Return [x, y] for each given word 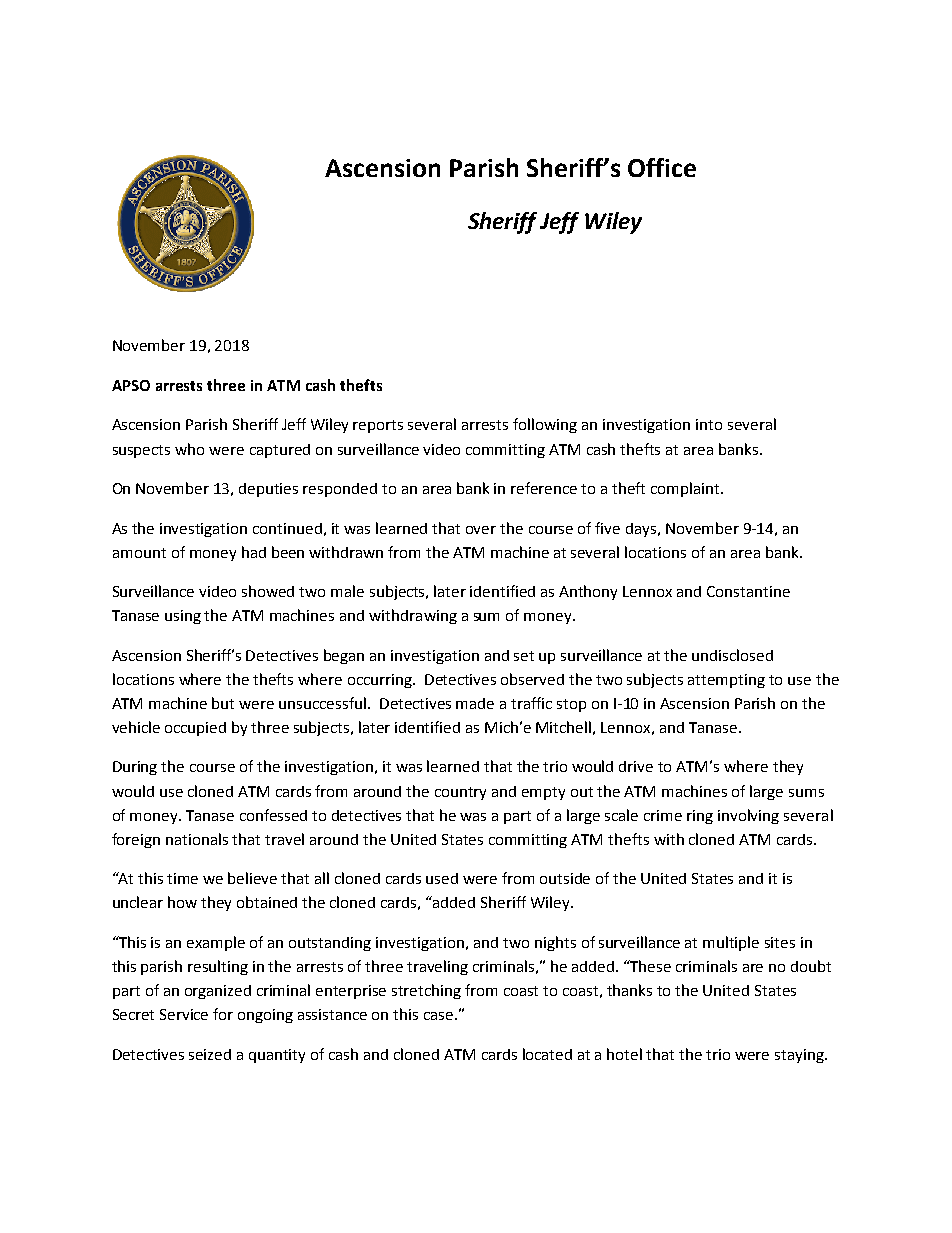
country [460, 793]
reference [544, 488]
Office [662, 167]
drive [636, 766]
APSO [131, 385]
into [709, 424]
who [189, 449]
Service [184, 1014]
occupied [195, 729]
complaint [686, 489]
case [440, 1016]
